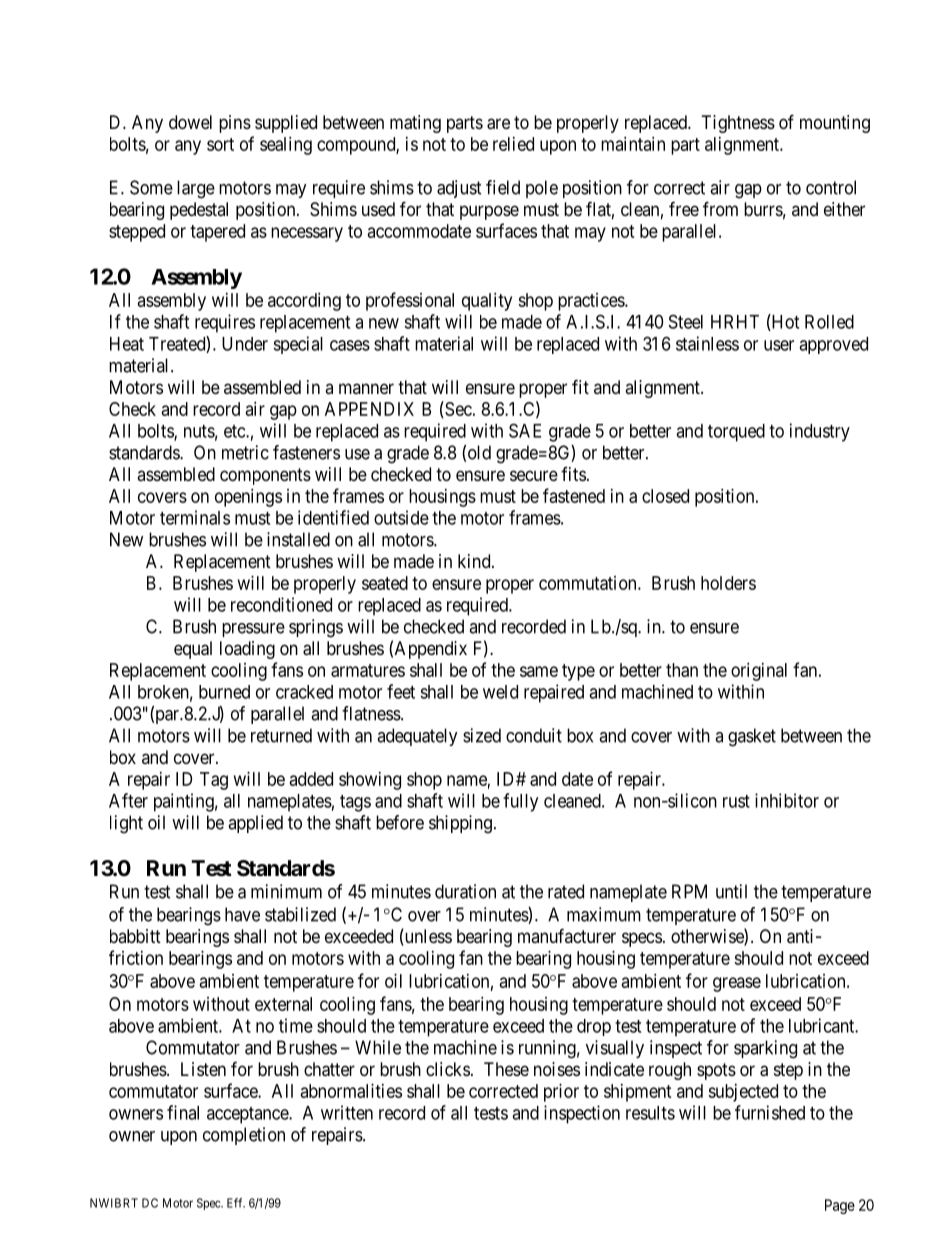 This document has height=1233, width=952. I want to click on prior, so click(561, 1093).
